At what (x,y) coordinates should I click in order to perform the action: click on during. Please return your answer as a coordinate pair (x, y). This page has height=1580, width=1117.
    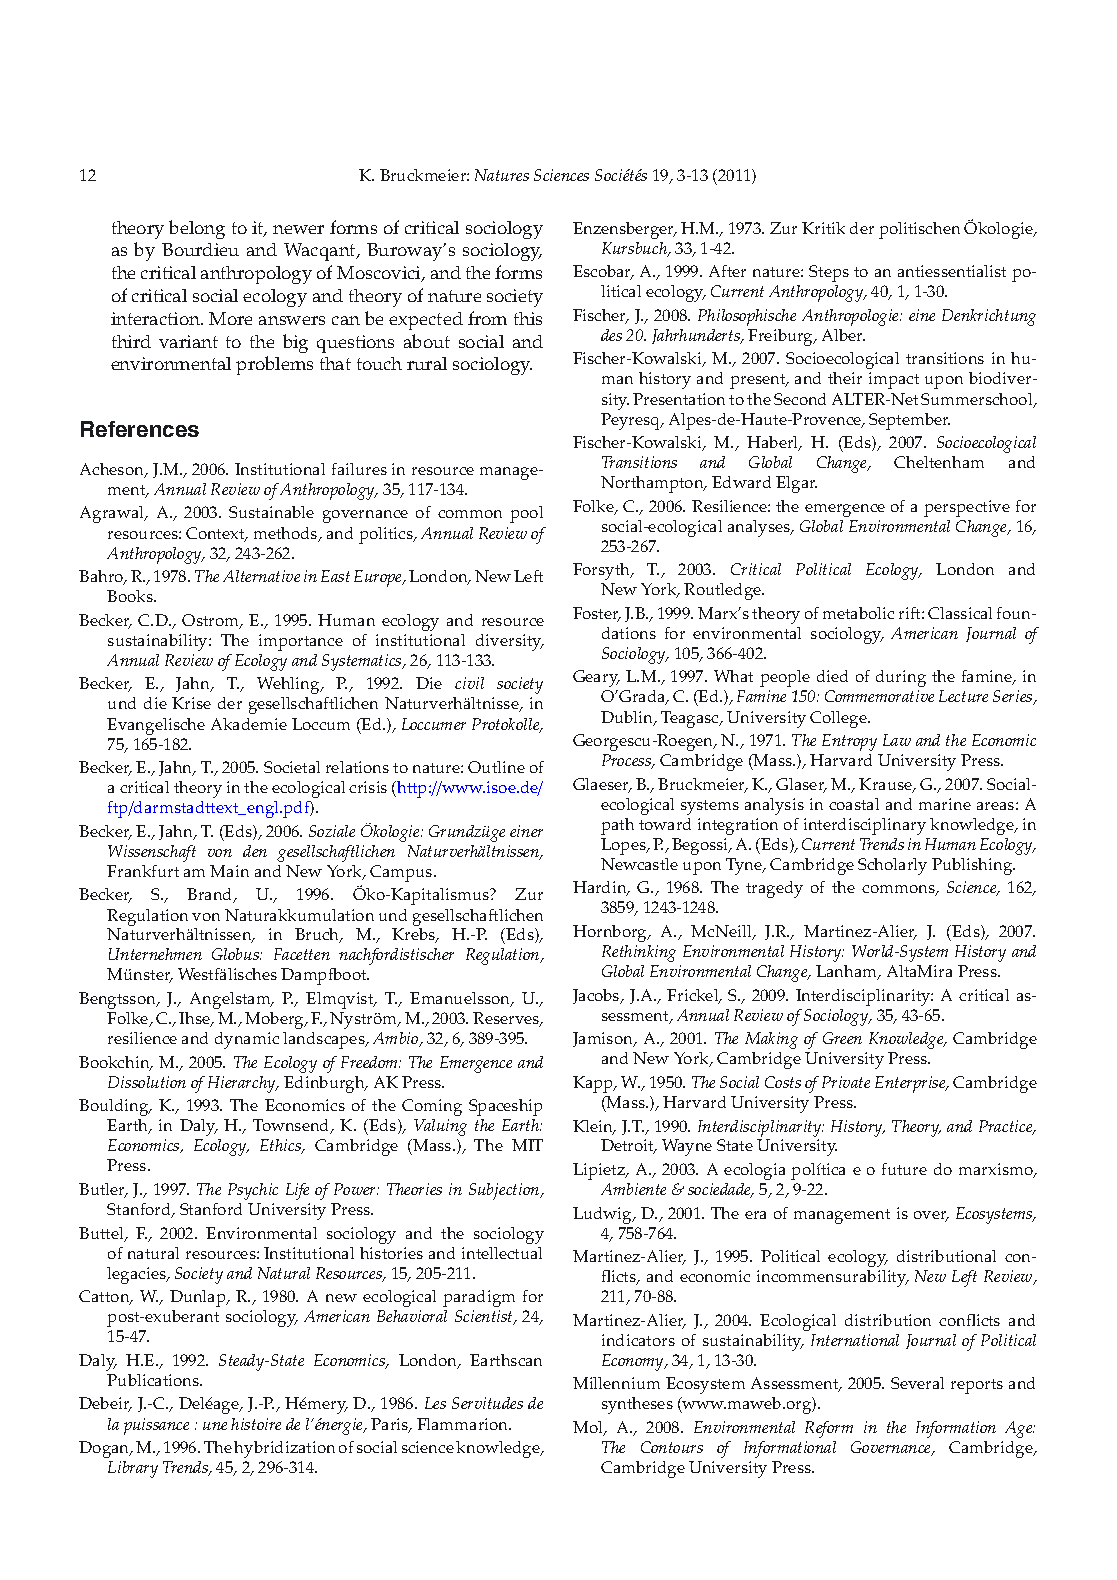
    Looking at the image, I should click on (901, 678).
